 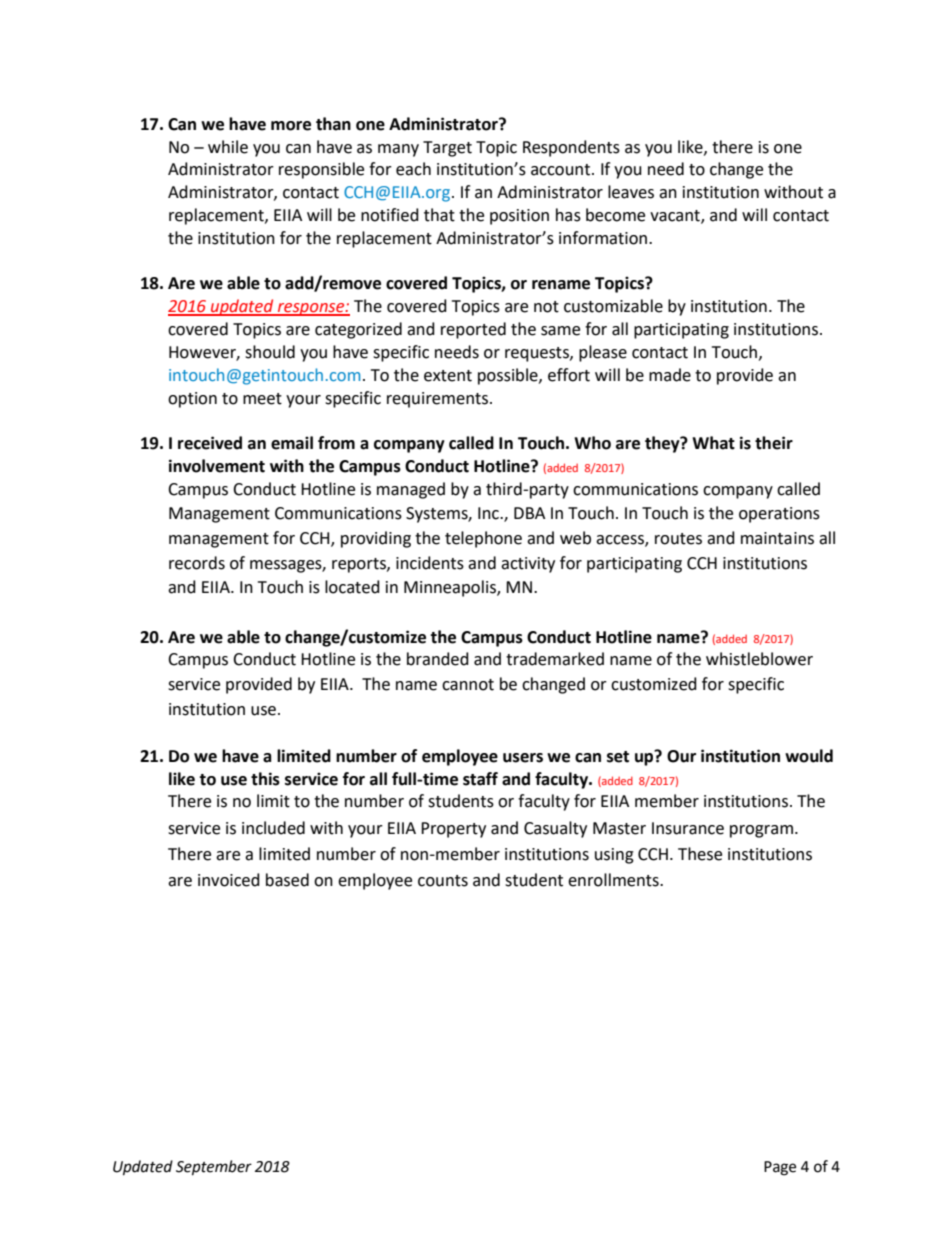 I want to click on enrollments, so click(x=614, y=880).
